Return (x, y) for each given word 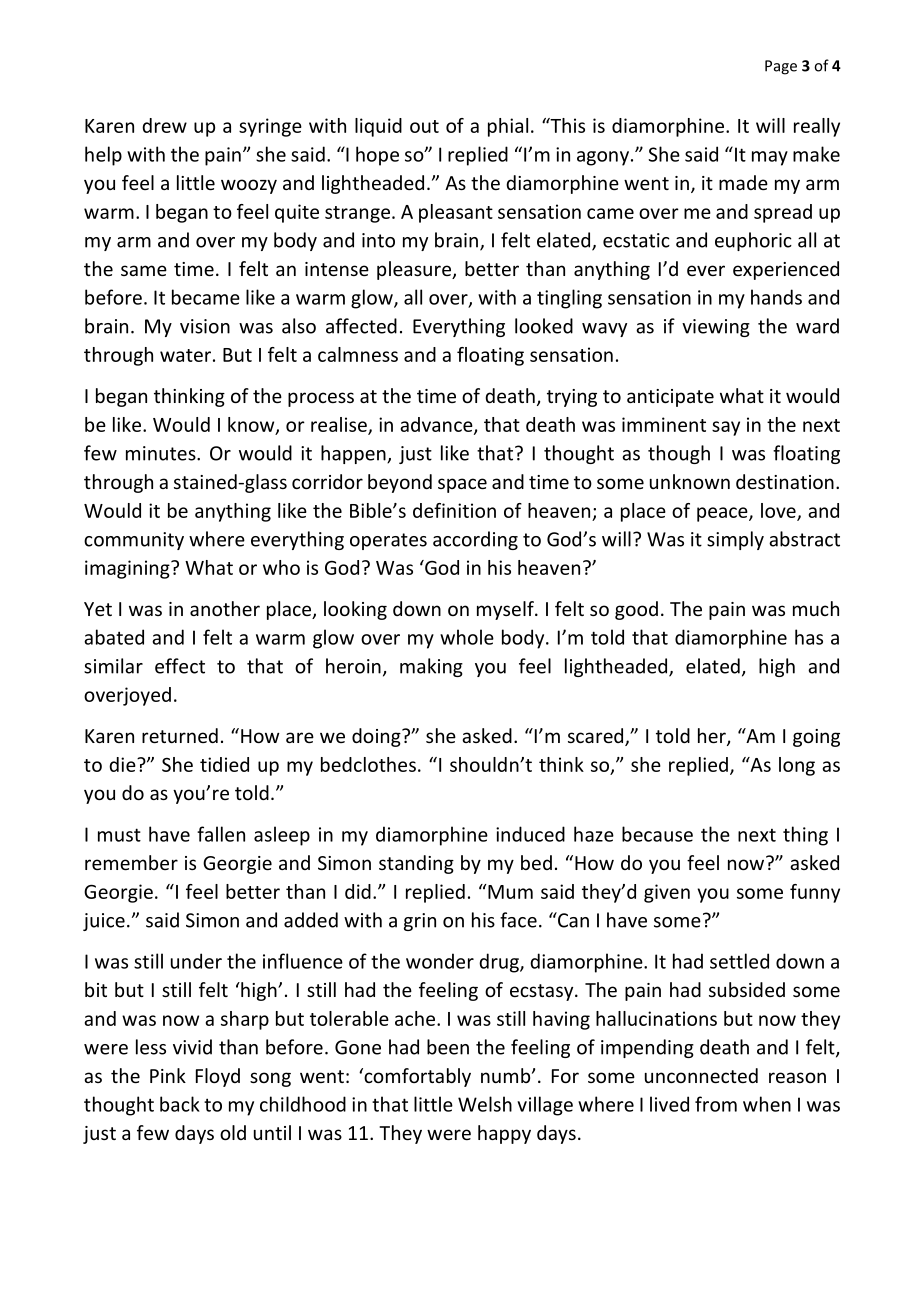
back (180, 1104)
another (225, 608)
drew (164, 125)
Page (781, 67)
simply (735, 540)
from (716, 1104)
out (424, 126)
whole (467, 637)
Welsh (485, 1104)
